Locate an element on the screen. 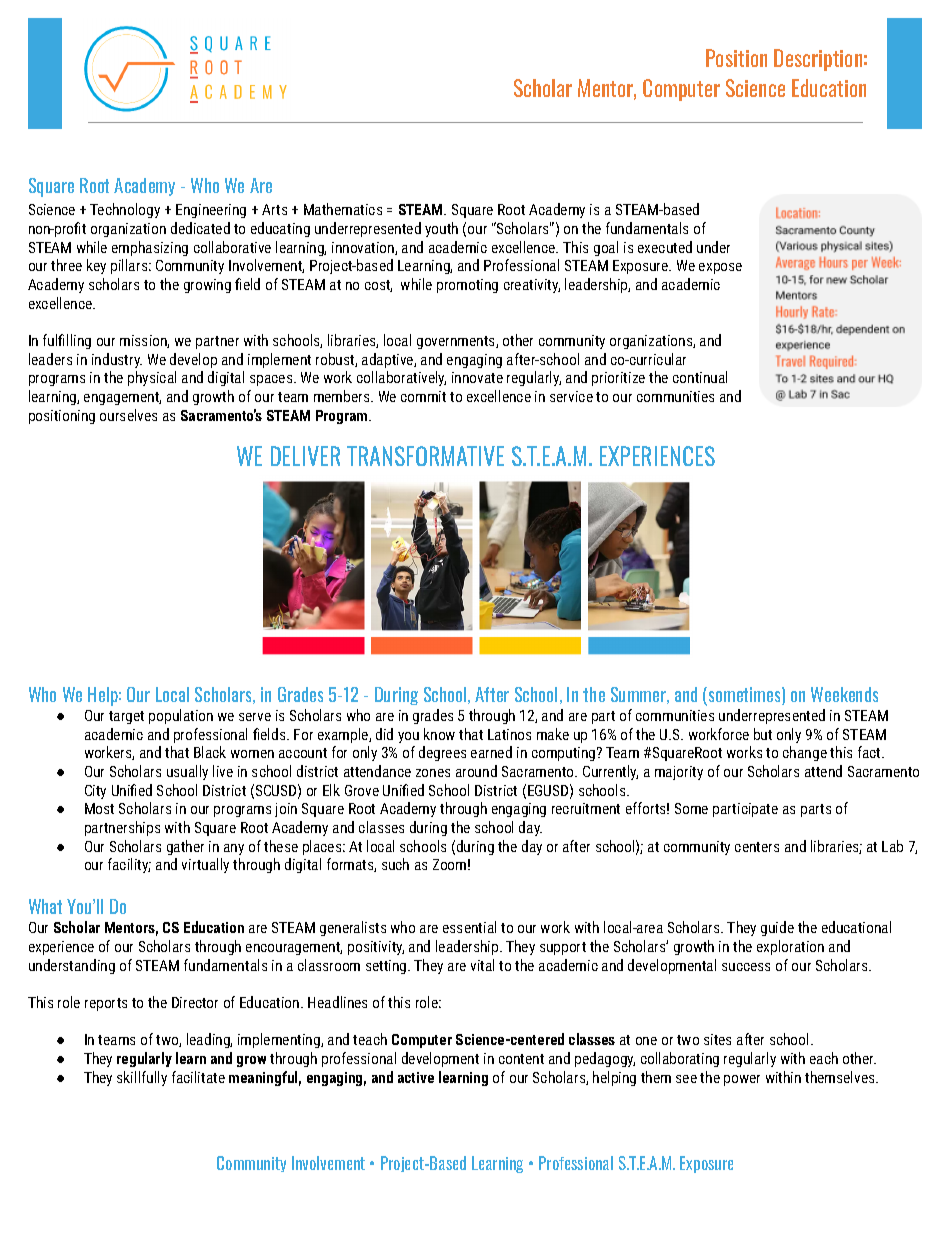 Image resolution: width=952 pixels, height=1233 pixels. know is located at coordinates (439, 734).
